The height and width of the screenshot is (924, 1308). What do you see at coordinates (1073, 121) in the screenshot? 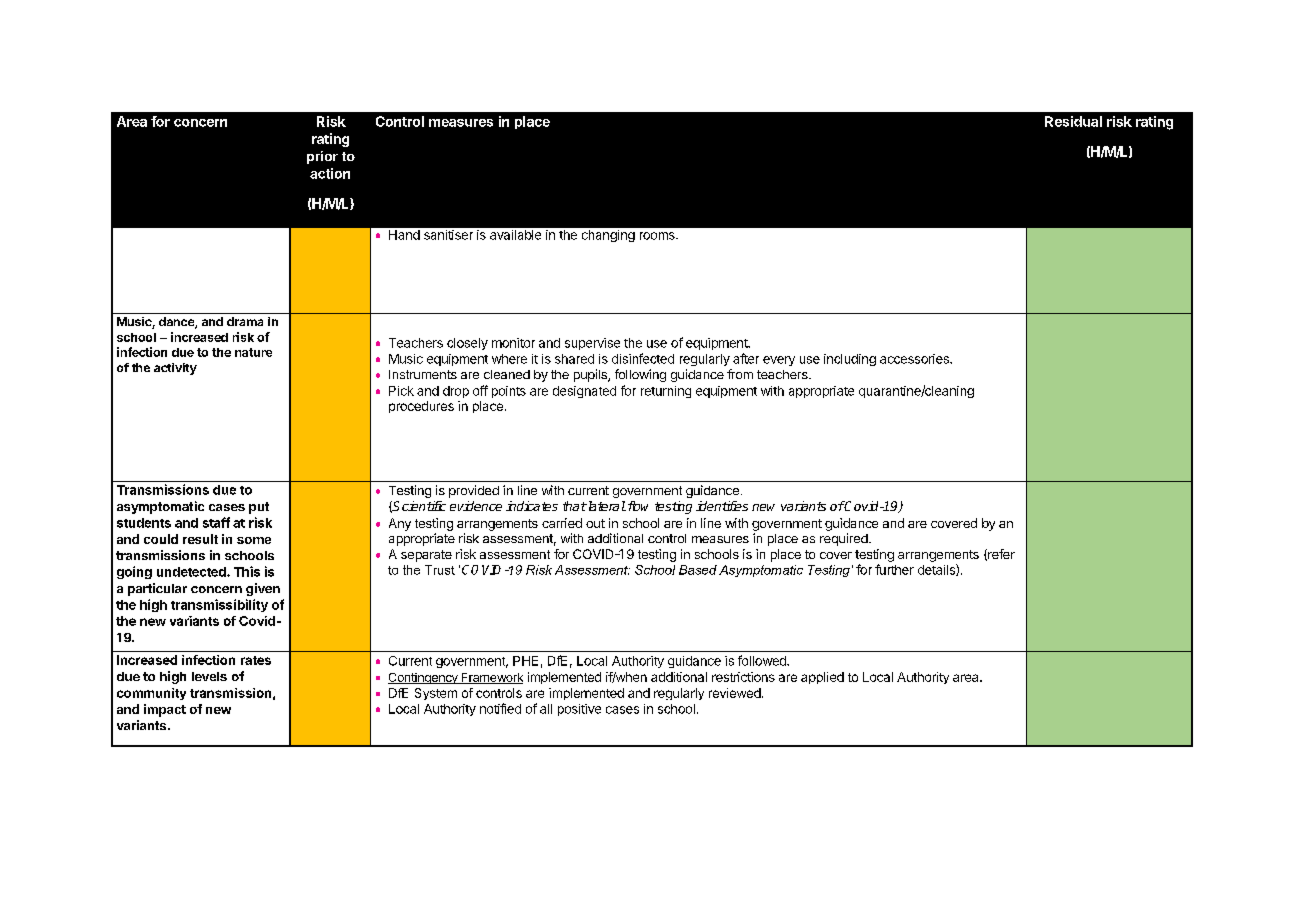
I see `Residual` at bounding box center [1073, 121].
